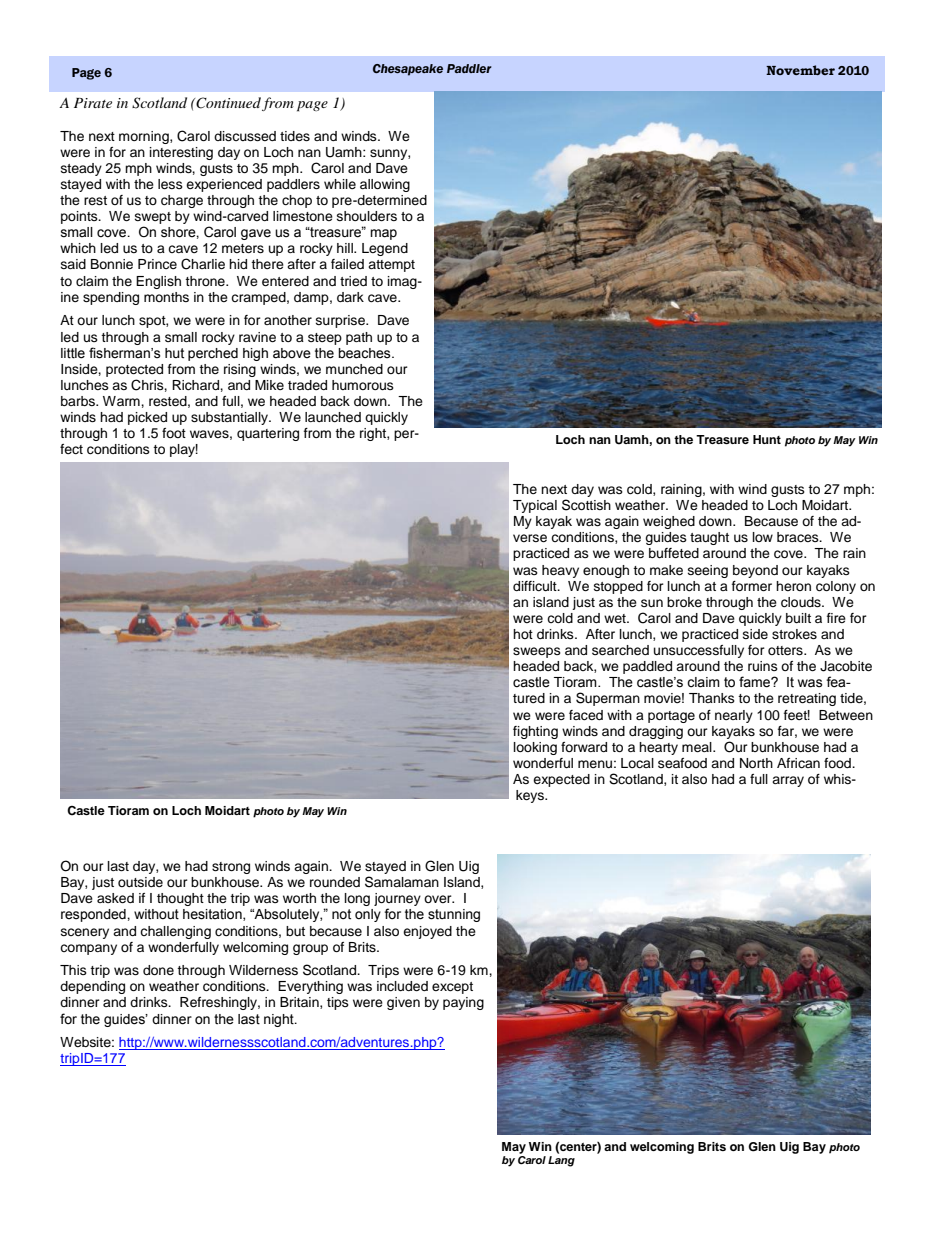 The width and height of the page is (952, 1233). What do you see at coordinates (767, 439) in the page?
I see `Hunt` at bounding box center [767, 439].
